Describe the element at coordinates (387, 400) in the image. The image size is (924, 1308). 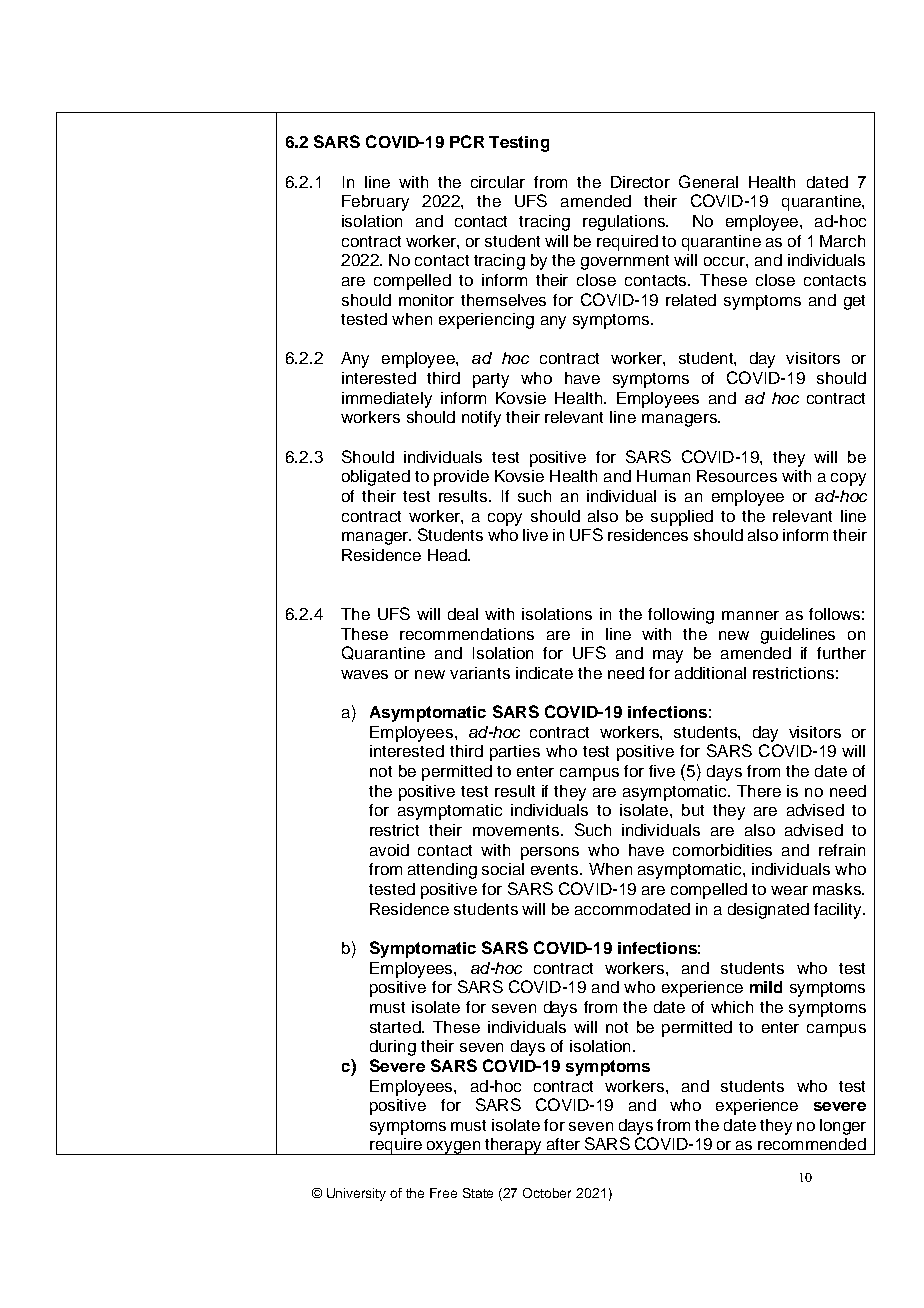
I see `immediately` at that location.
